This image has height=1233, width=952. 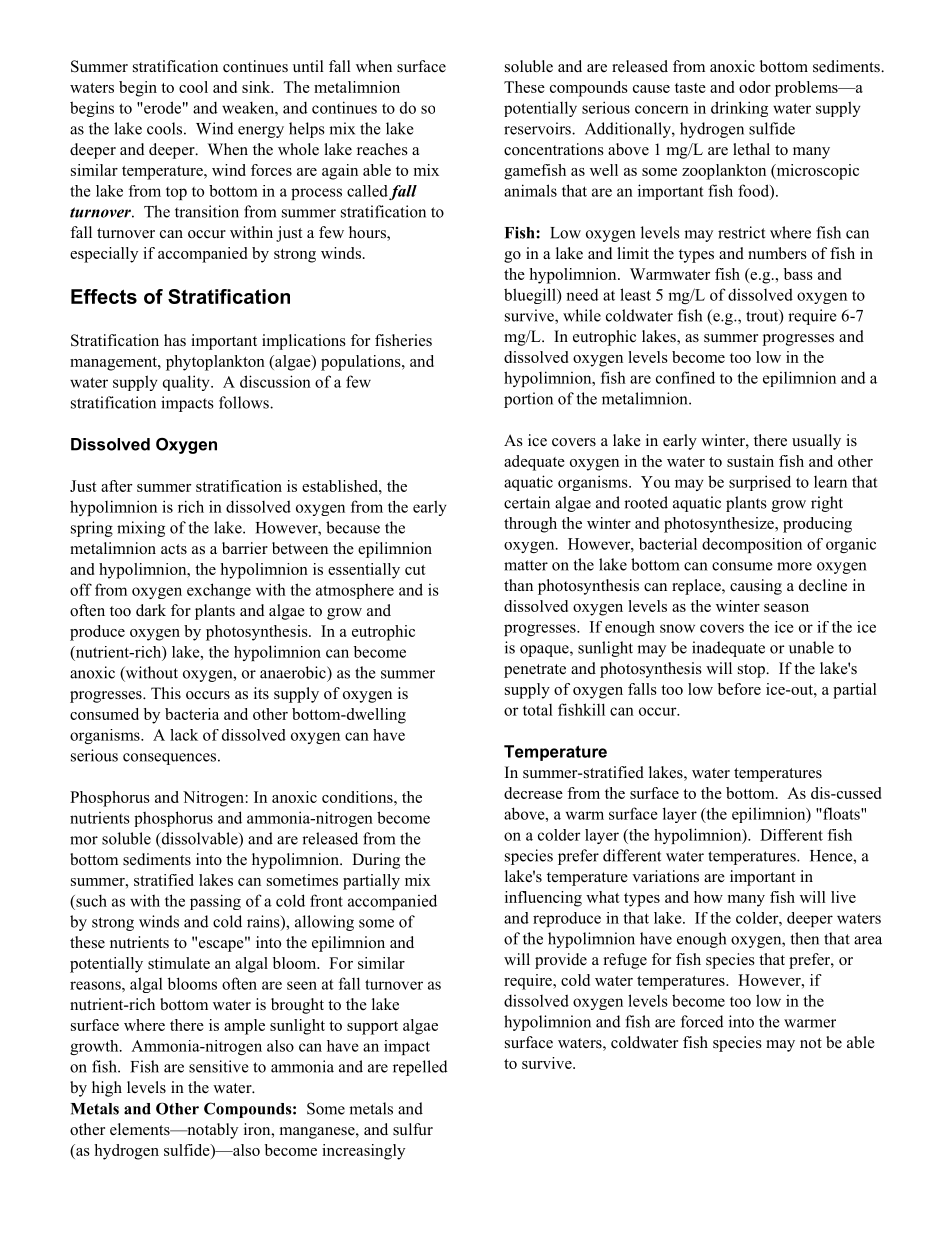 What do you see at coordinates (538, 128) in the image?
I see `reservoirs` at bounding box center [538, 128].
